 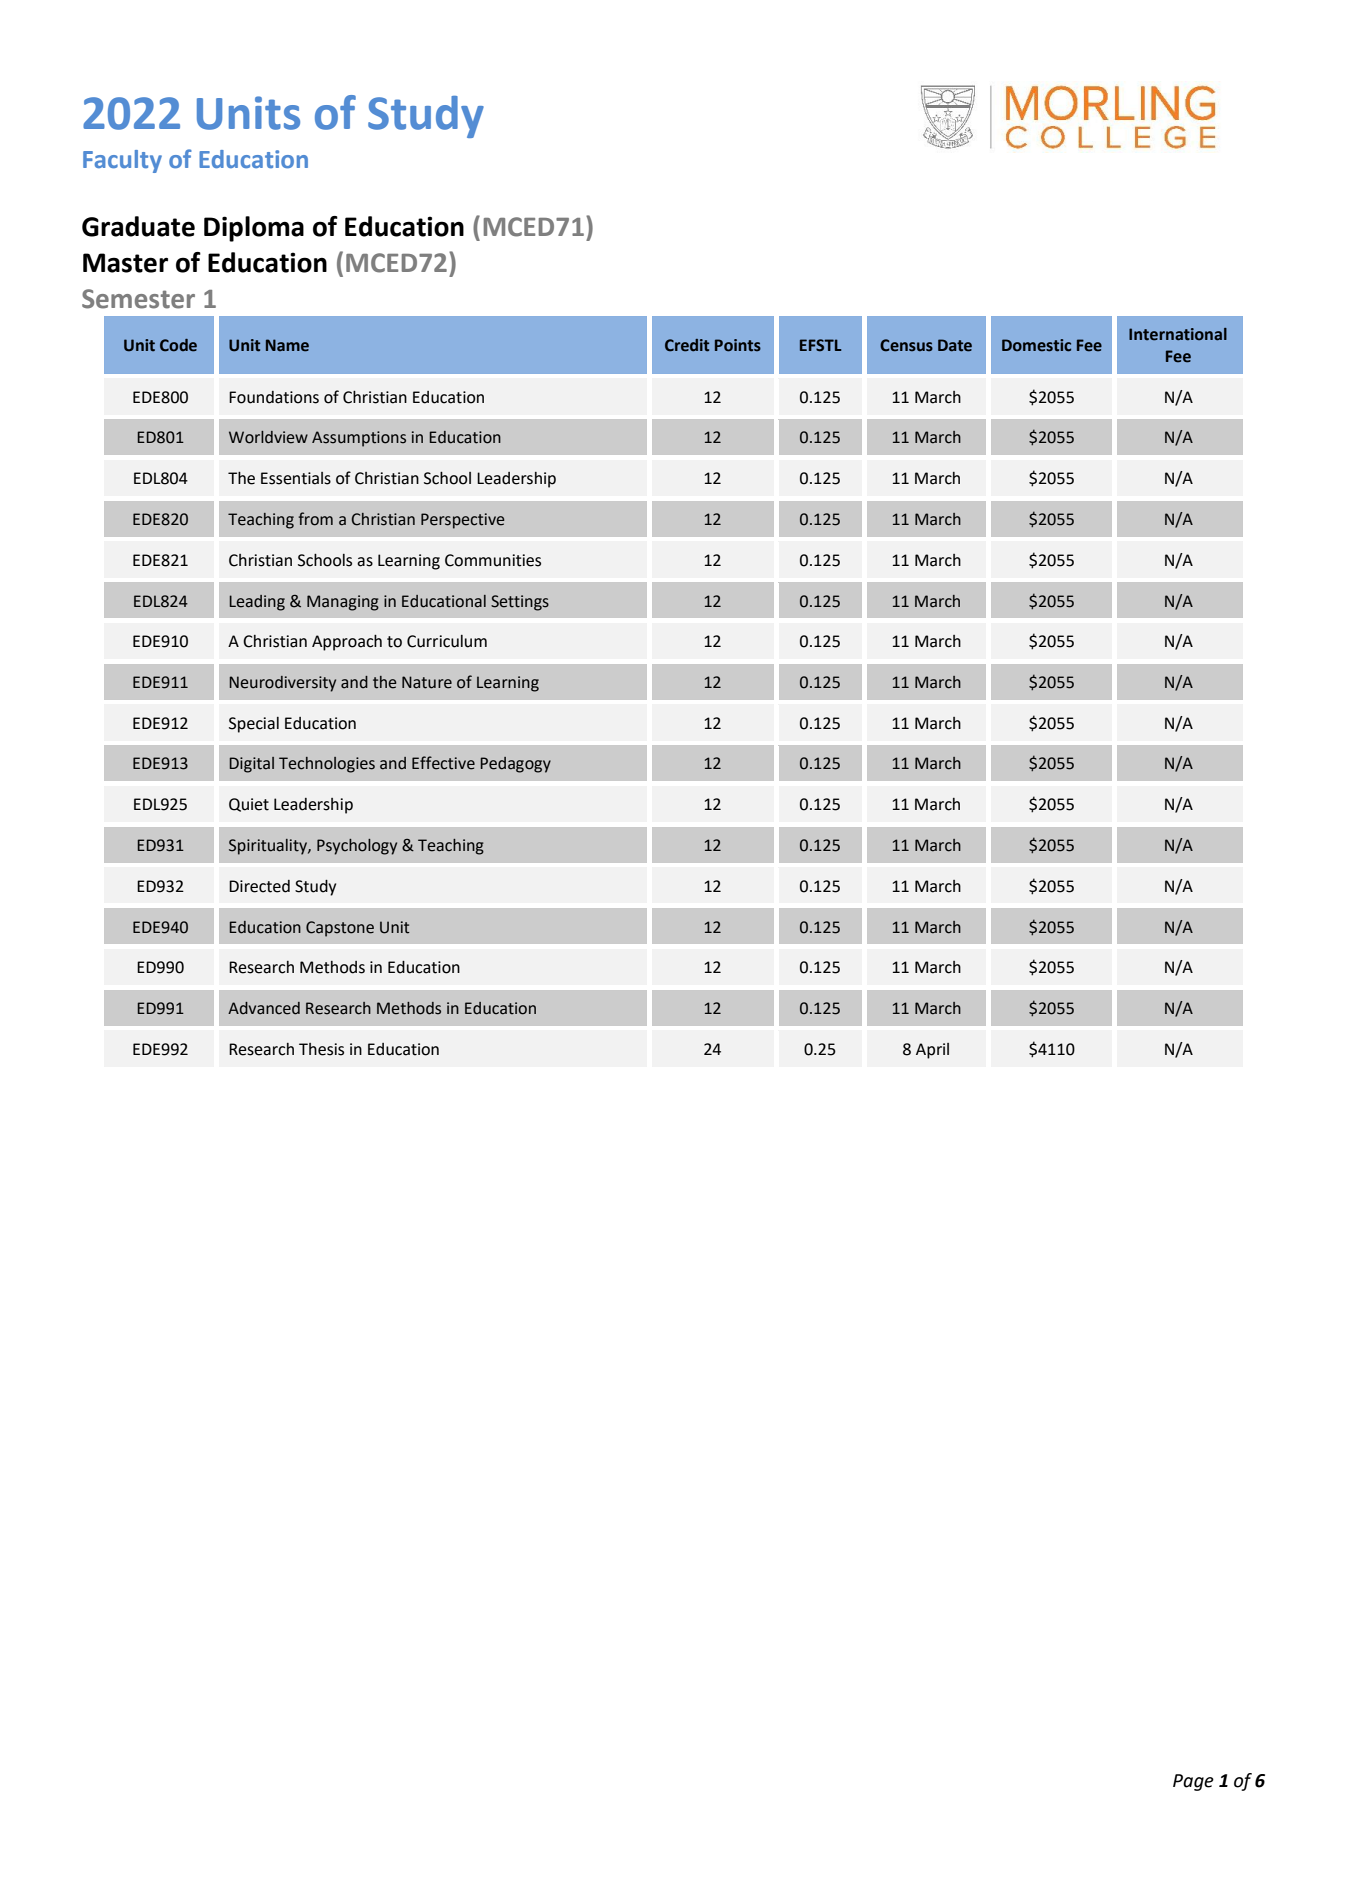 What do you see at coordinates (1193, 1782) in the screenshot?
I see `Page` at bounding box center [1193, 1782].
